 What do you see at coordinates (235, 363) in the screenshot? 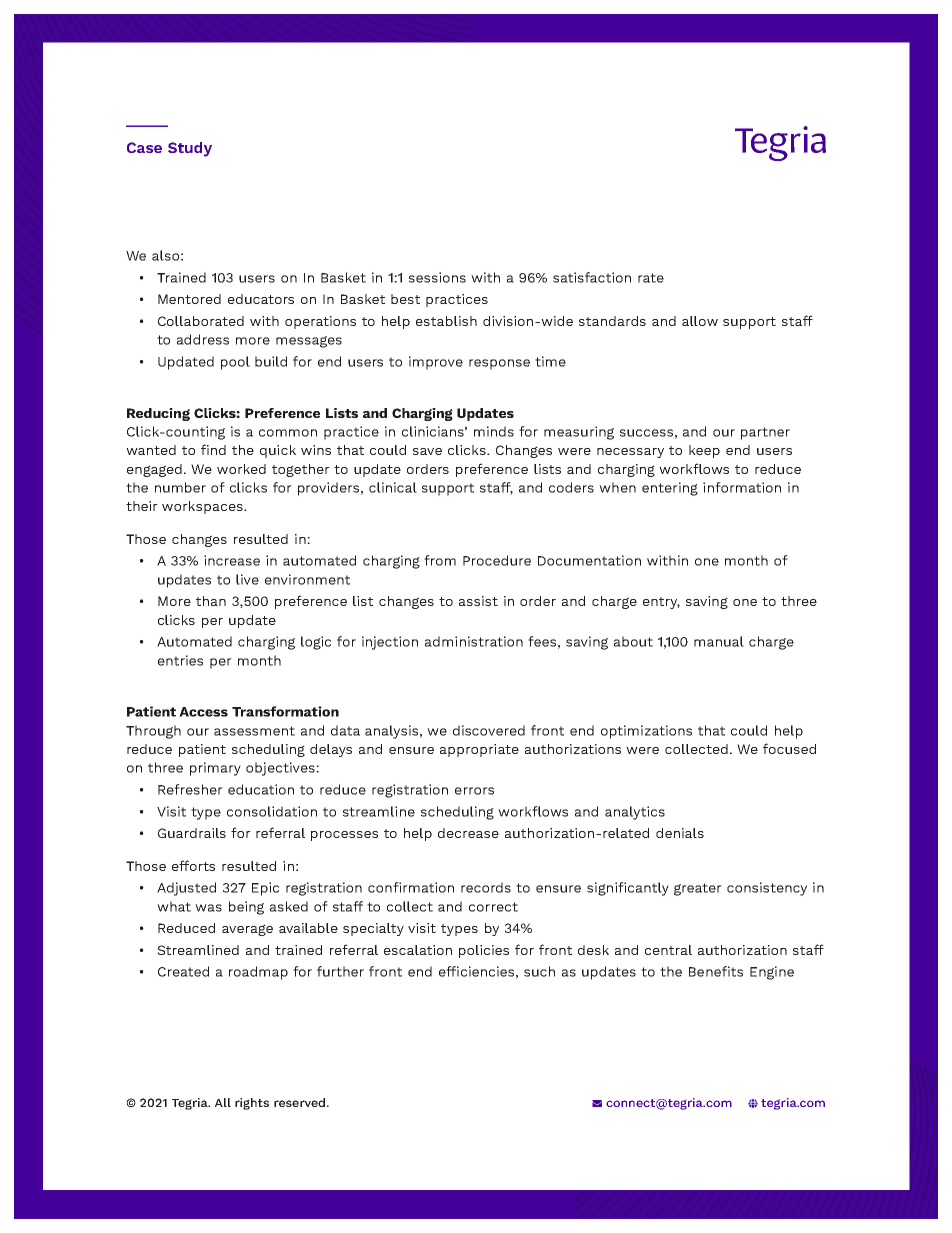
I see `pool` at bounding box center [235, 363].
